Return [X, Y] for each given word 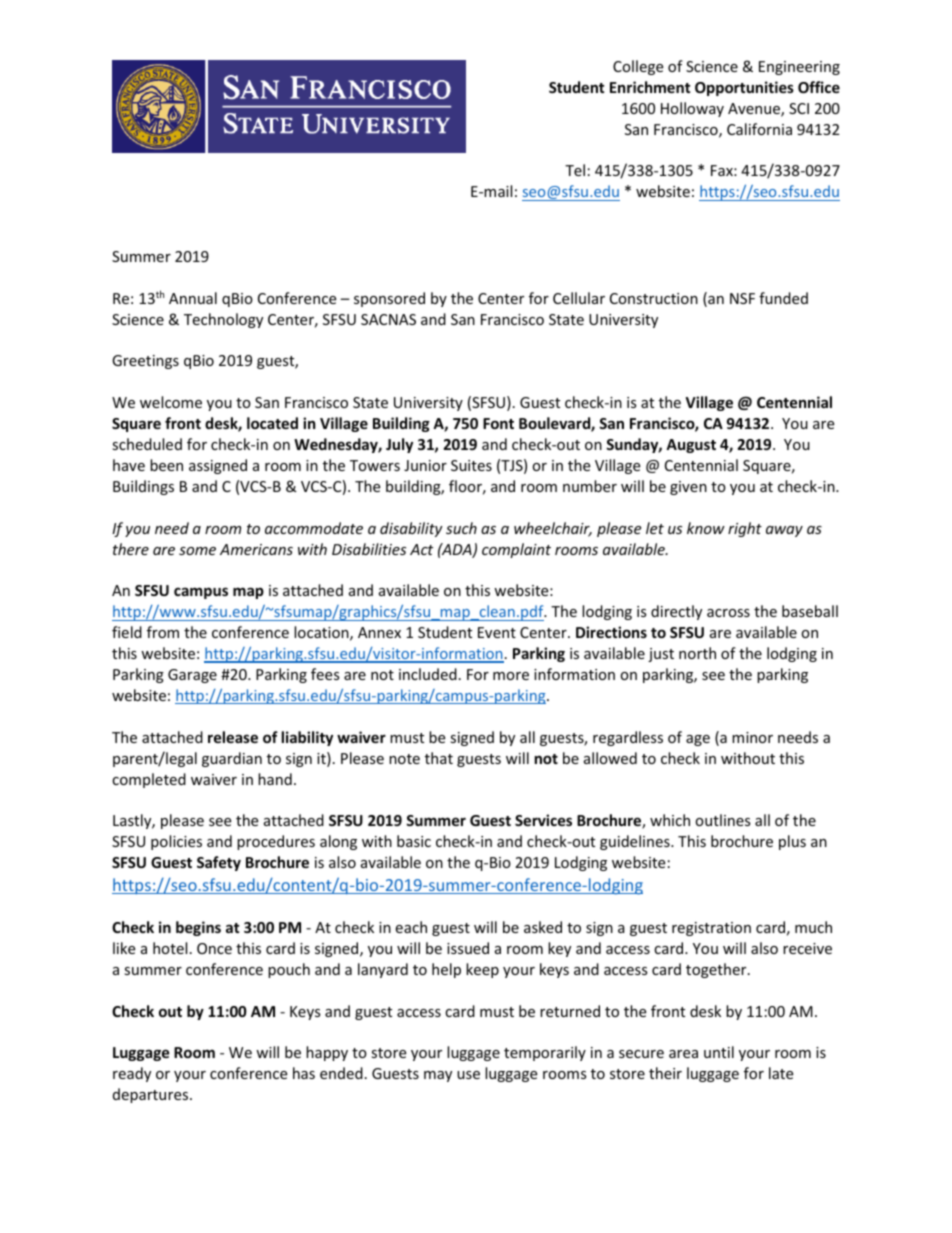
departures [152, 1095]
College [638, 67]
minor [752, 737]
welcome [171, 402]
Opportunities [744, 88]
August [691, 446]
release [233, 737]
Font [498, 423]
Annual [193, 298]
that [439, 758]
